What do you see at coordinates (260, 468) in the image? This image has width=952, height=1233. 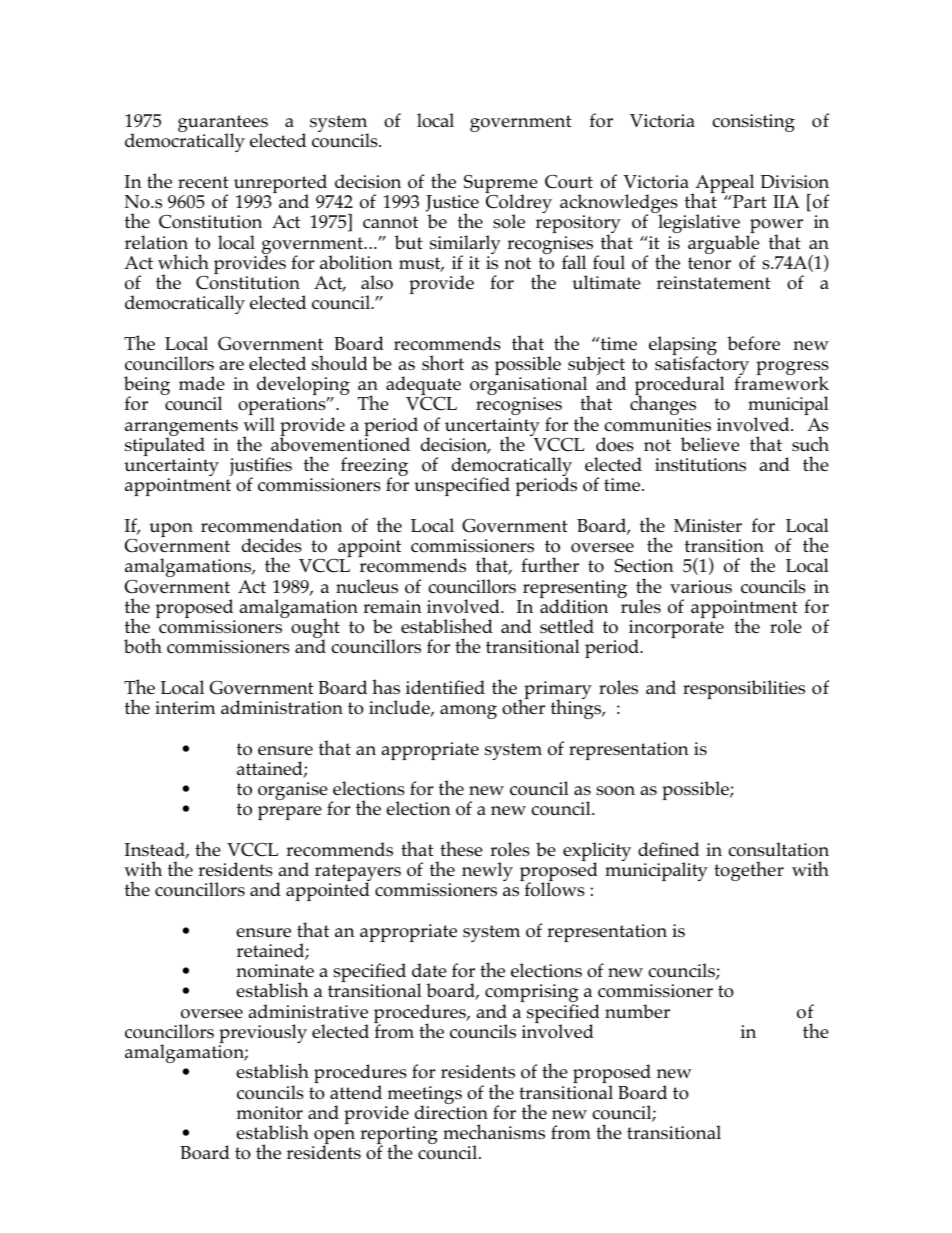 I see `justifies` at bounding box center [260, 468].
